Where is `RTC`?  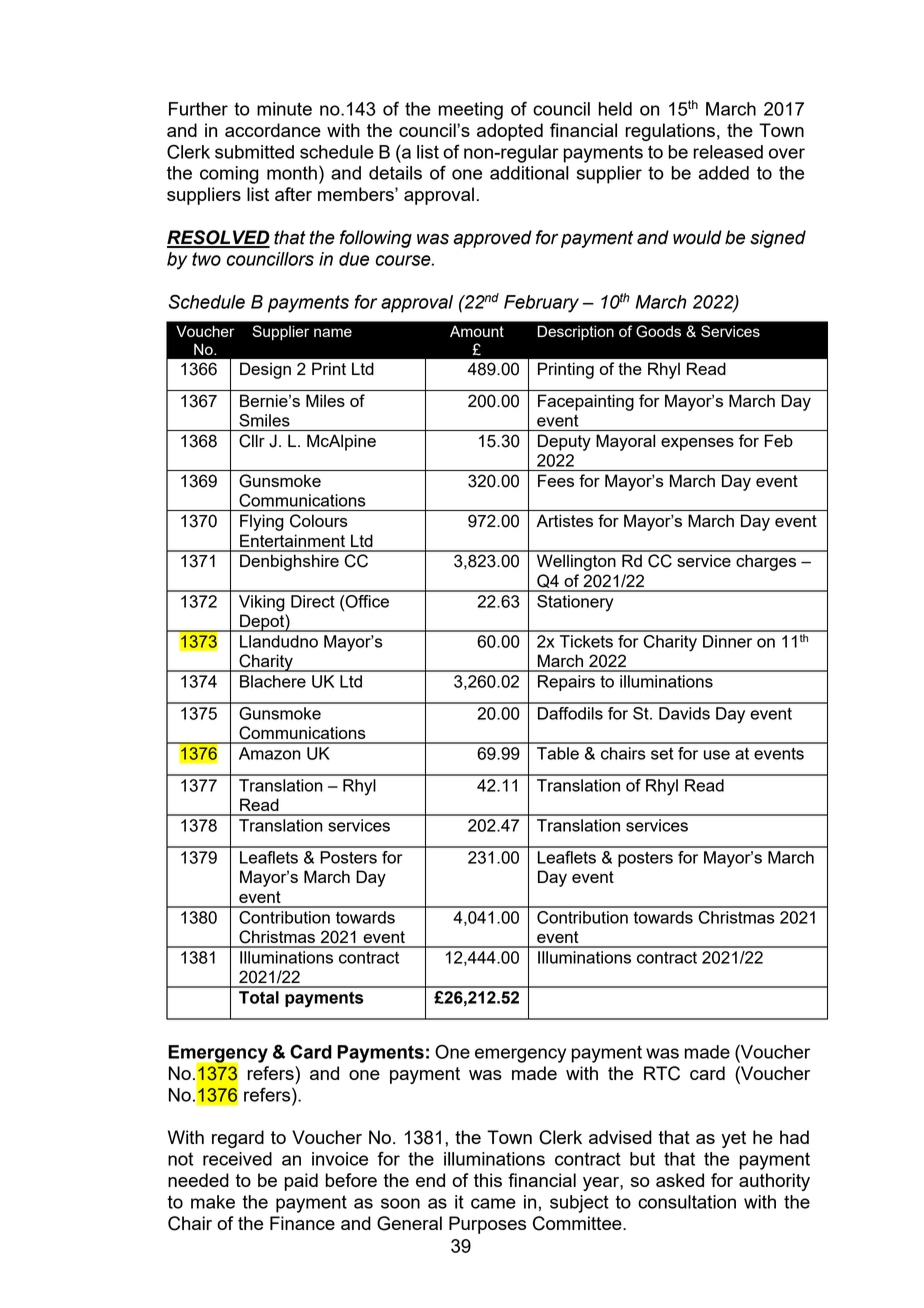
RTC is located at coordinates (662, 1073).
